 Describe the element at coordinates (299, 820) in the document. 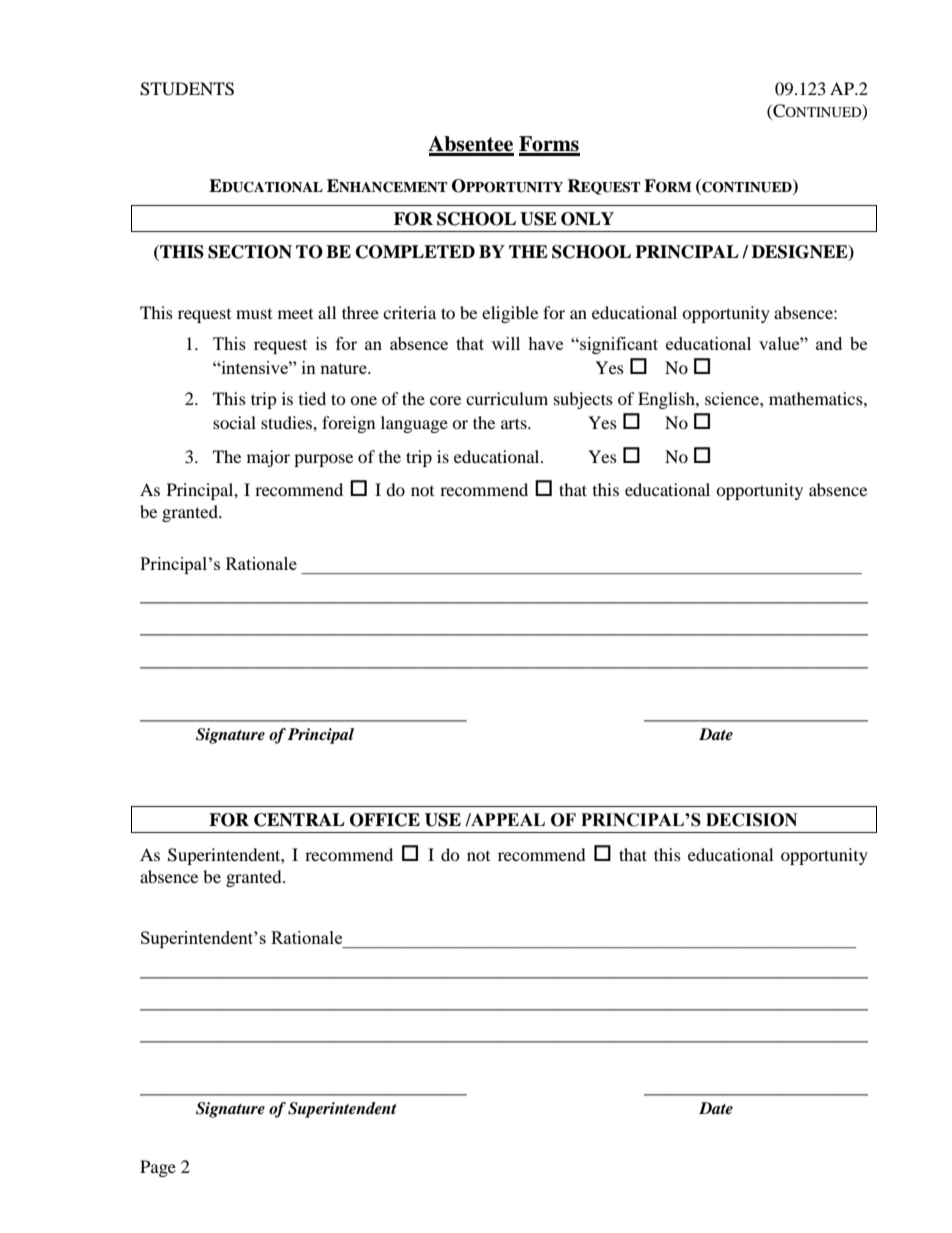

I see `CENTRAL` at that location.
